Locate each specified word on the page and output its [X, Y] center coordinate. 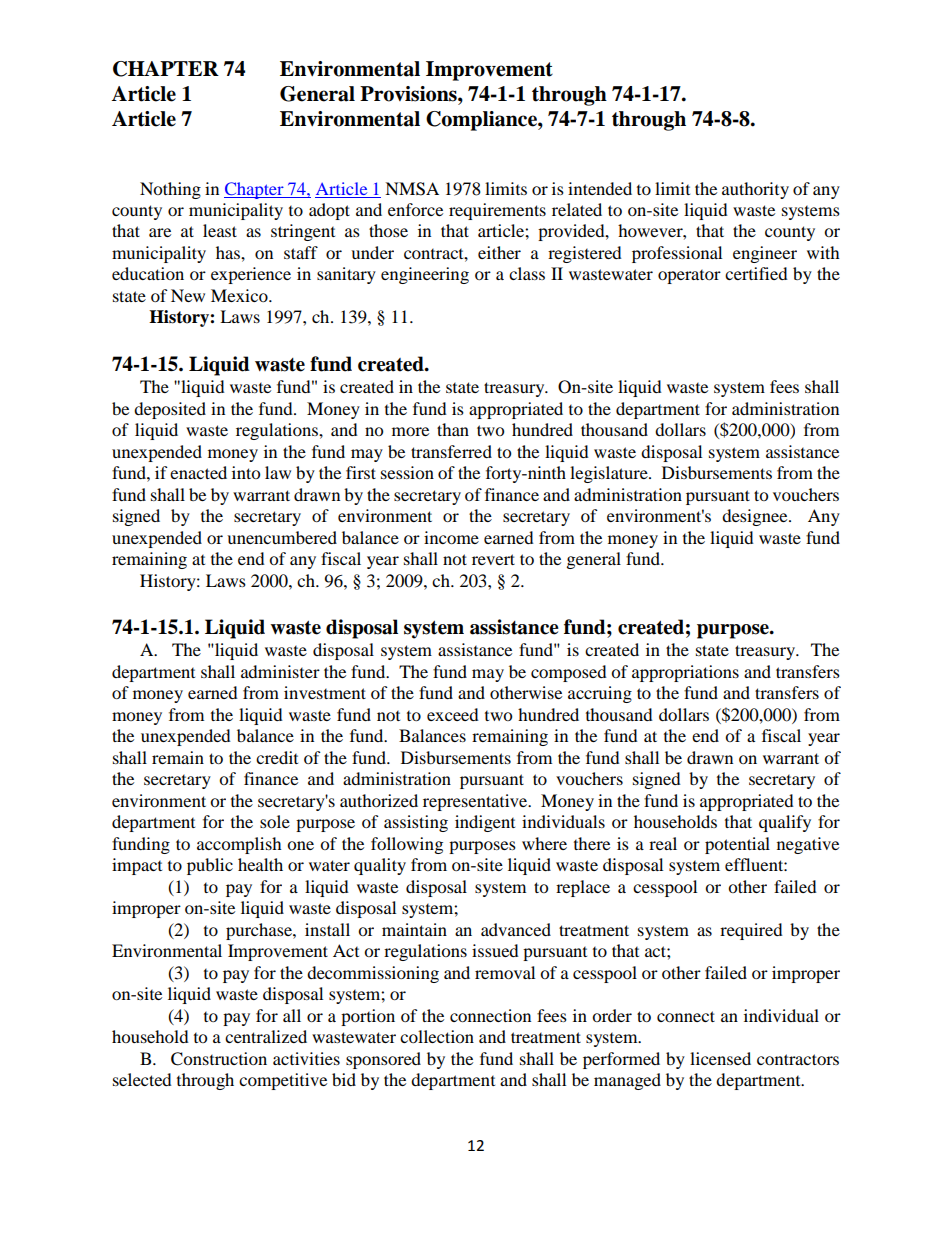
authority [755, 190]
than [453, 429]
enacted [198, 472]
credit [277, 757]
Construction [219, 1059]
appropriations [685, 673]
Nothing [170, 190]
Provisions [409, 94]
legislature [610, 474]
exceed [453, 714]
